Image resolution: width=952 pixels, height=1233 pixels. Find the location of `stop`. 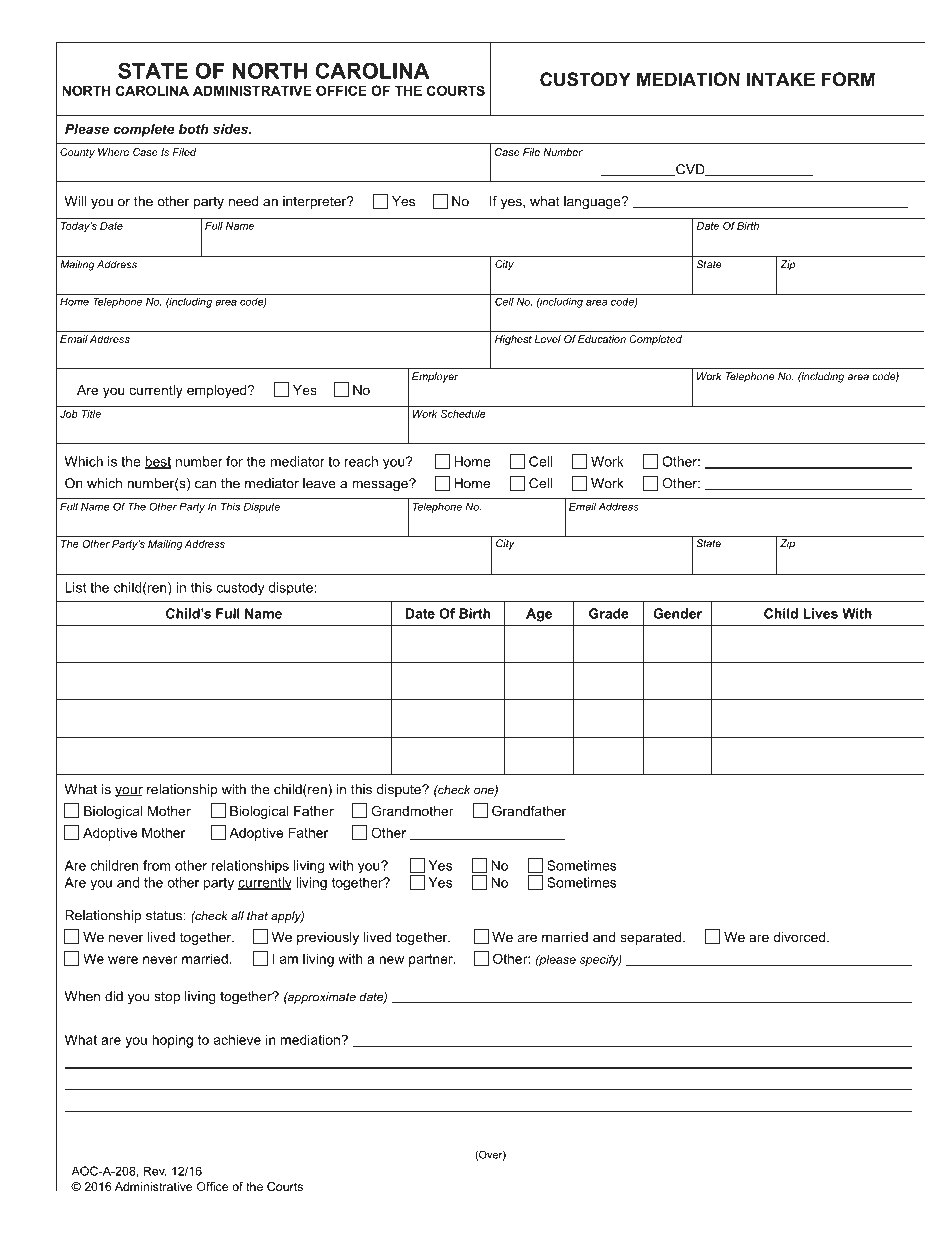

stop is located at coordinates (167, 998).
